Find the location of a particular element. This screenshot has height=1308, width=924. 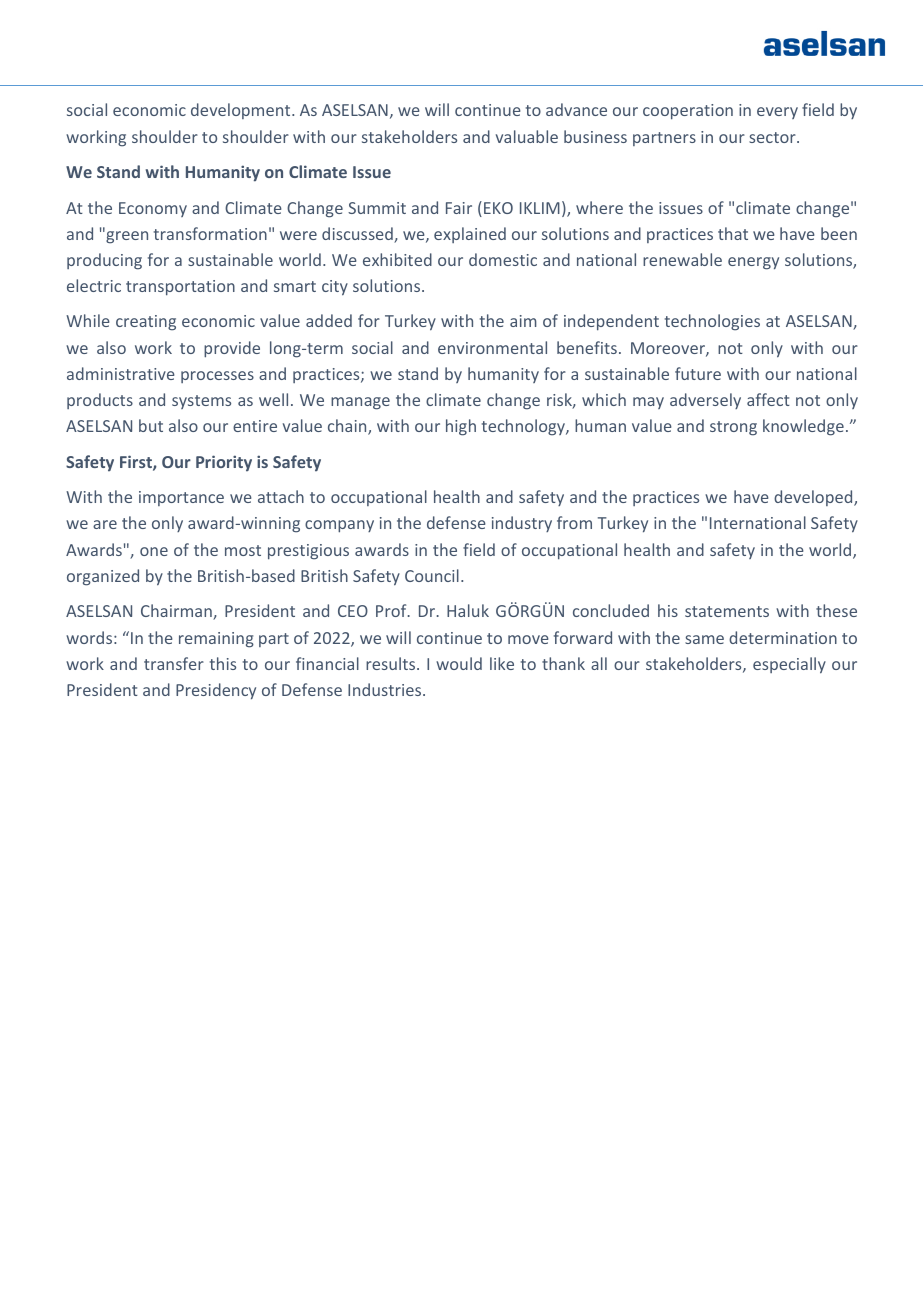

high is located at coordinates (461, 427).
